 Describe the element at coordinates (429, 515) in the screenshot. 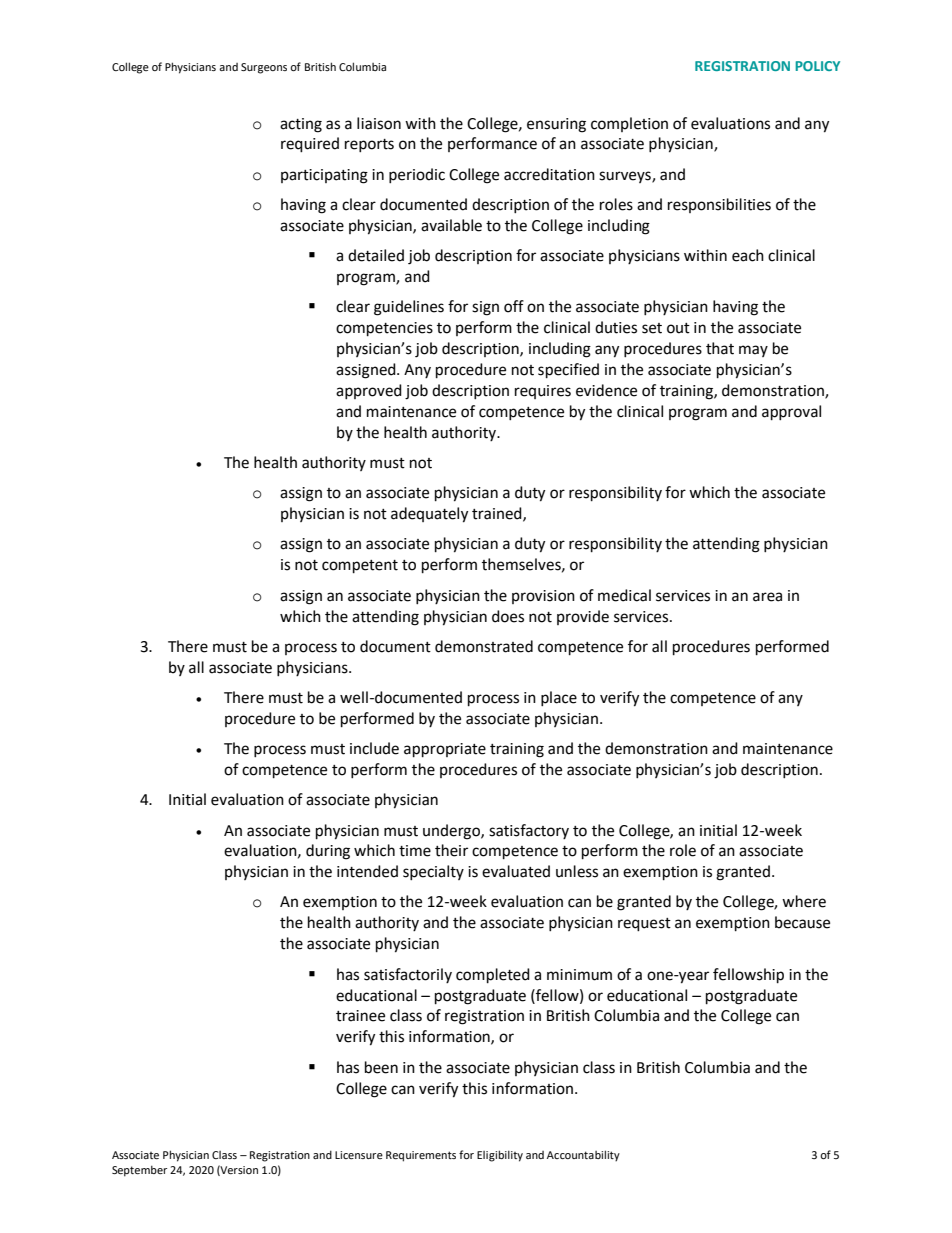

I see `adequately` at that location.
